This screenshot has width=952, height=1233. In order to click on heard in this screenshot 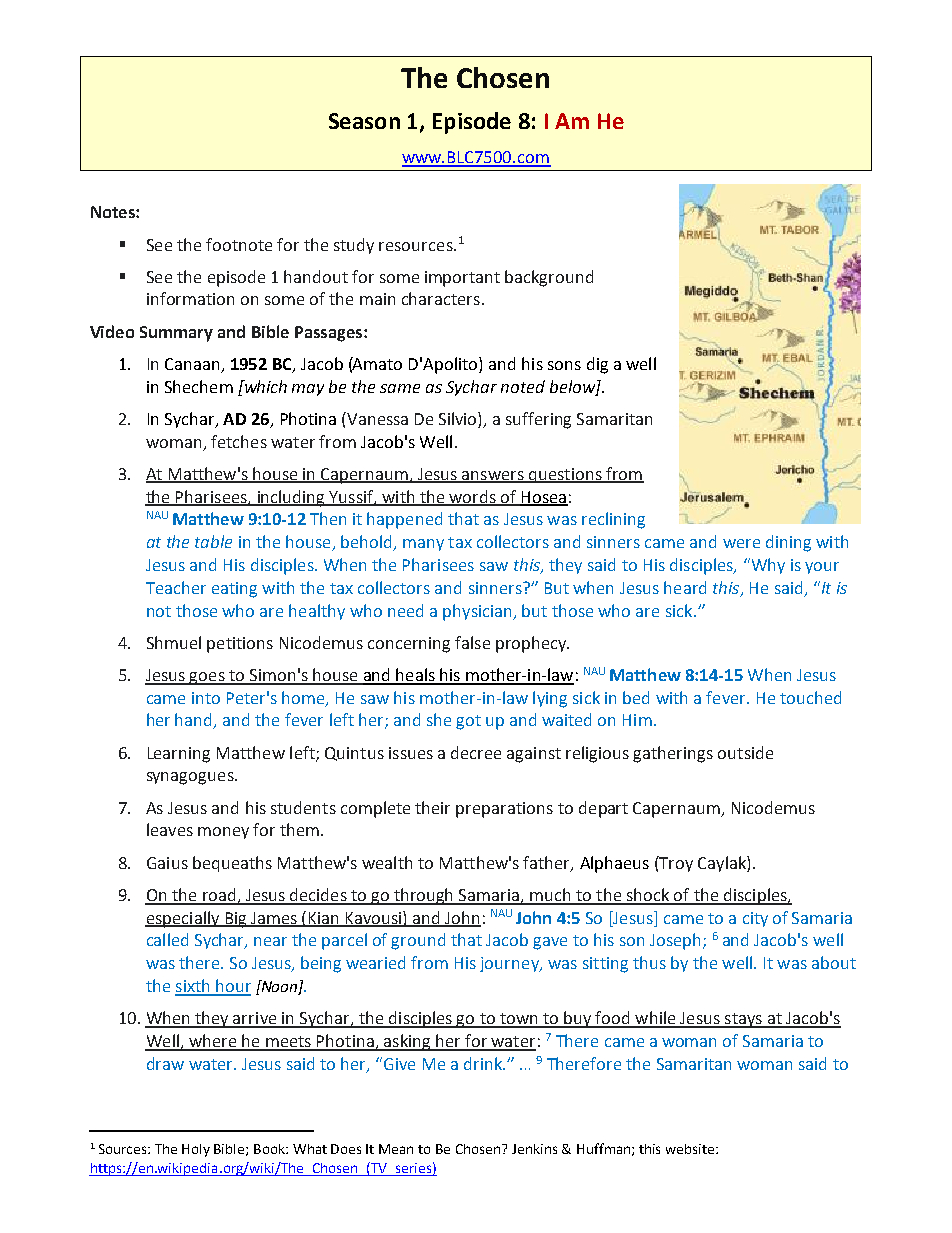, I will do `click(685, 587)`.
